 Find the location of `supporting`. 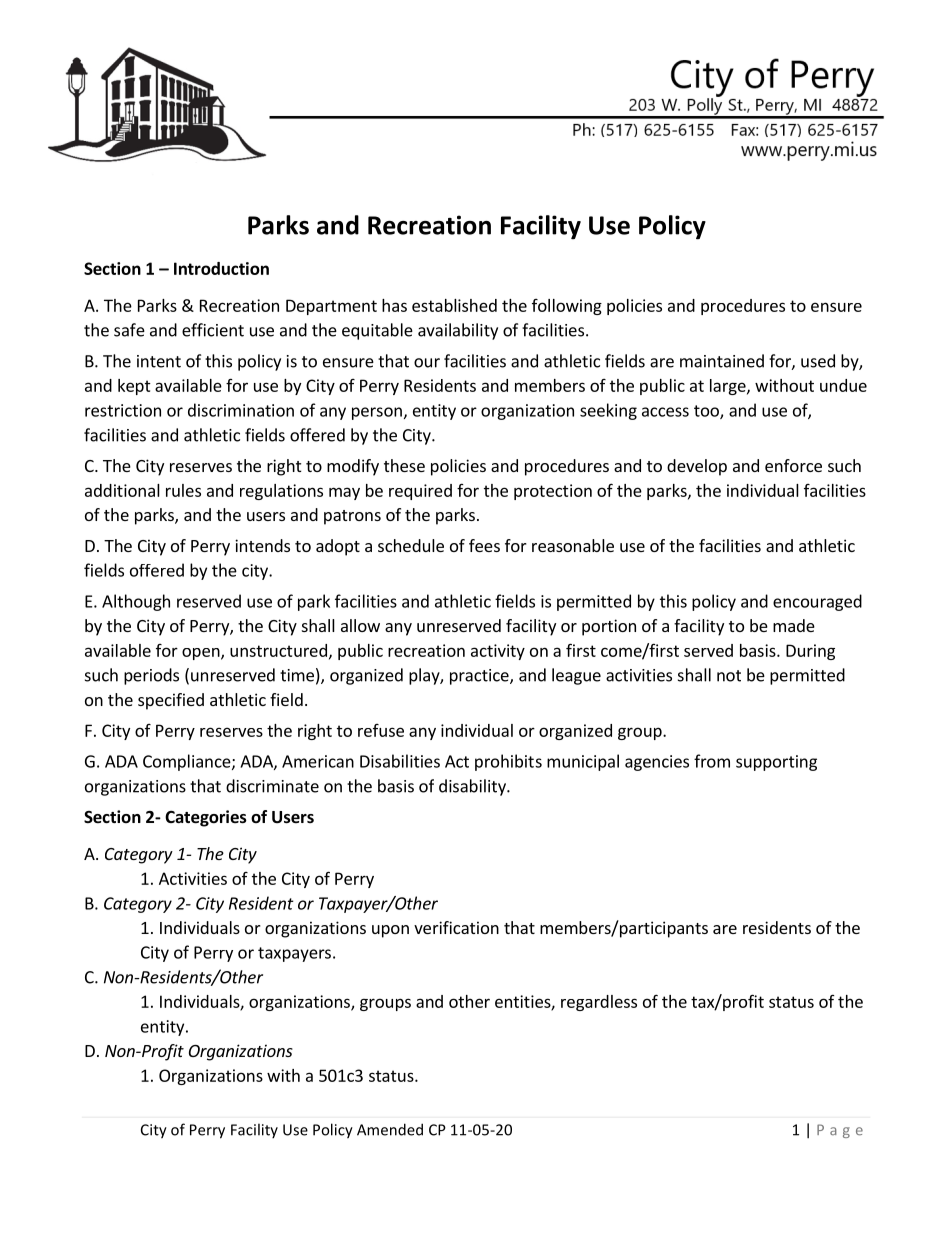

supporting is located at coordinates (776, 763).
